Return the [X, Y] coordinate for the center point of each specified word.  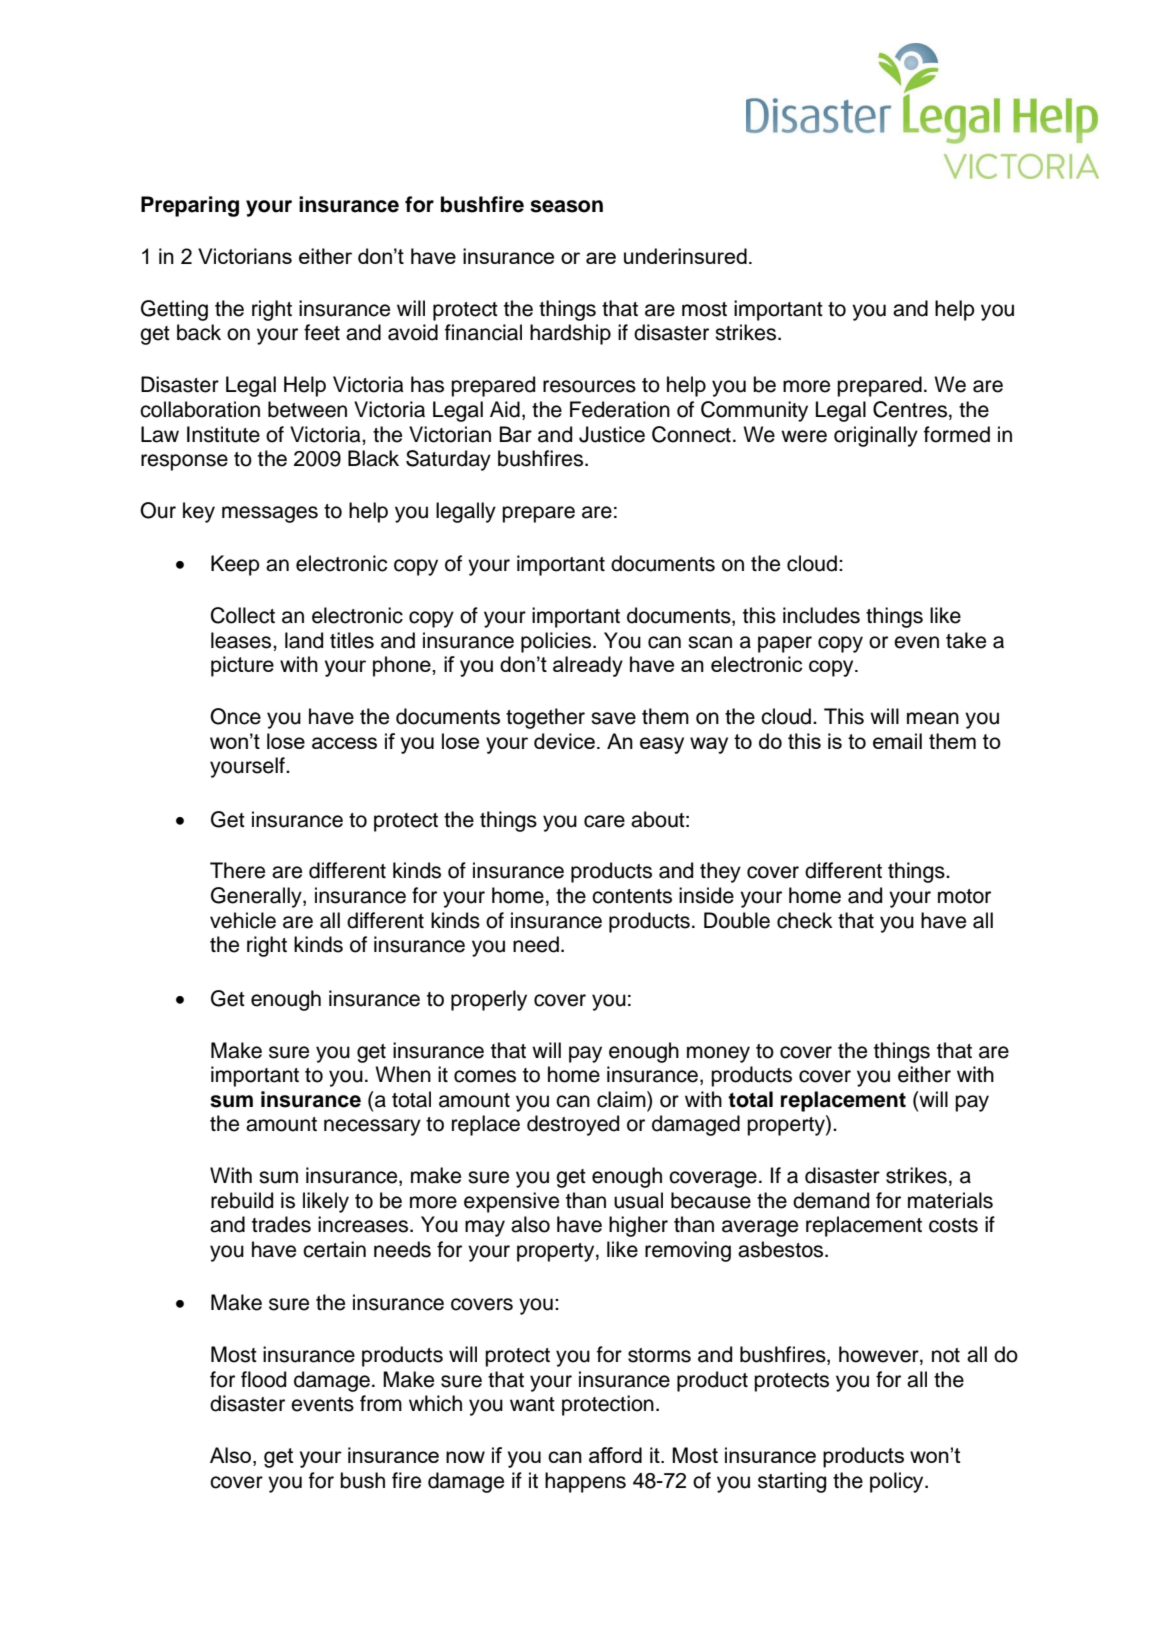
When [403, 1074]
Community [754, 411]
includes [821, 615]
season [566, 206]
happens [585, 1482]
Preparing [190, 206]
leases [242, 640]
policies [557, 642]
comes [485, 1076]
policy [898, 1482]
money [718, 1054]
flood [263, 1379]
